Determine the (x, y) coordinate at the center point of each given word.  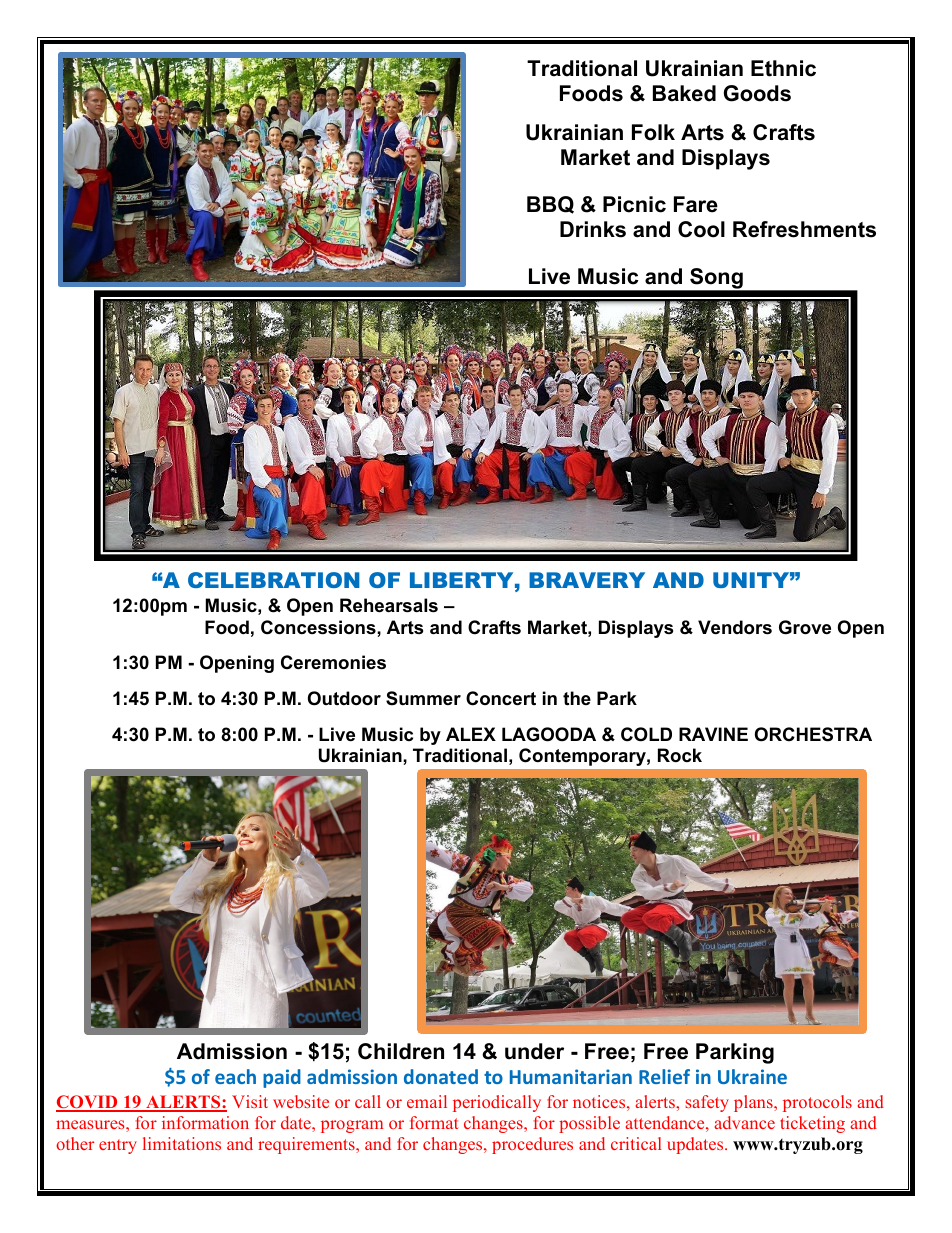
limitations (182, 1143)
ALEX (471, 734)
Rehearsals (389, 605)
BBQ (550, 205)
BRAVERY (587, 580)
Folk (653, 132)
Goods (757, 93)
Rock (680, 755)
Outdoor (344, 698)
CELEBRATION (274, 580)
